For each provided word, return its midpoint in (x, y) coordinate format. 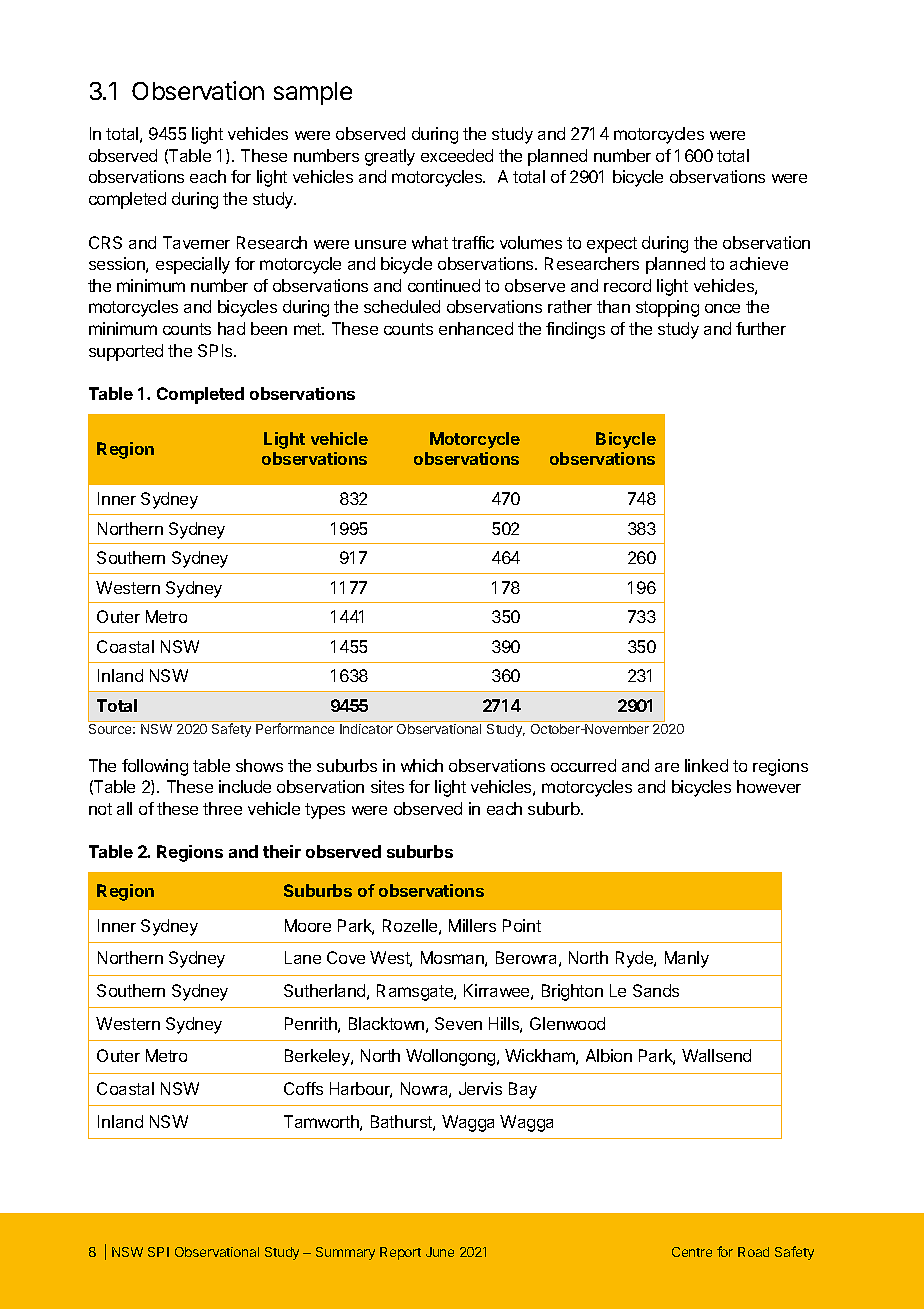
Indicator (366, 729)
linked (706, 765)
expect (612, 245)
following (155, 767)
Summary (345, 1253)
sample (313, 93)
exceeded (457, 155)
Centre (692, 1252)
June (440, 1252)
